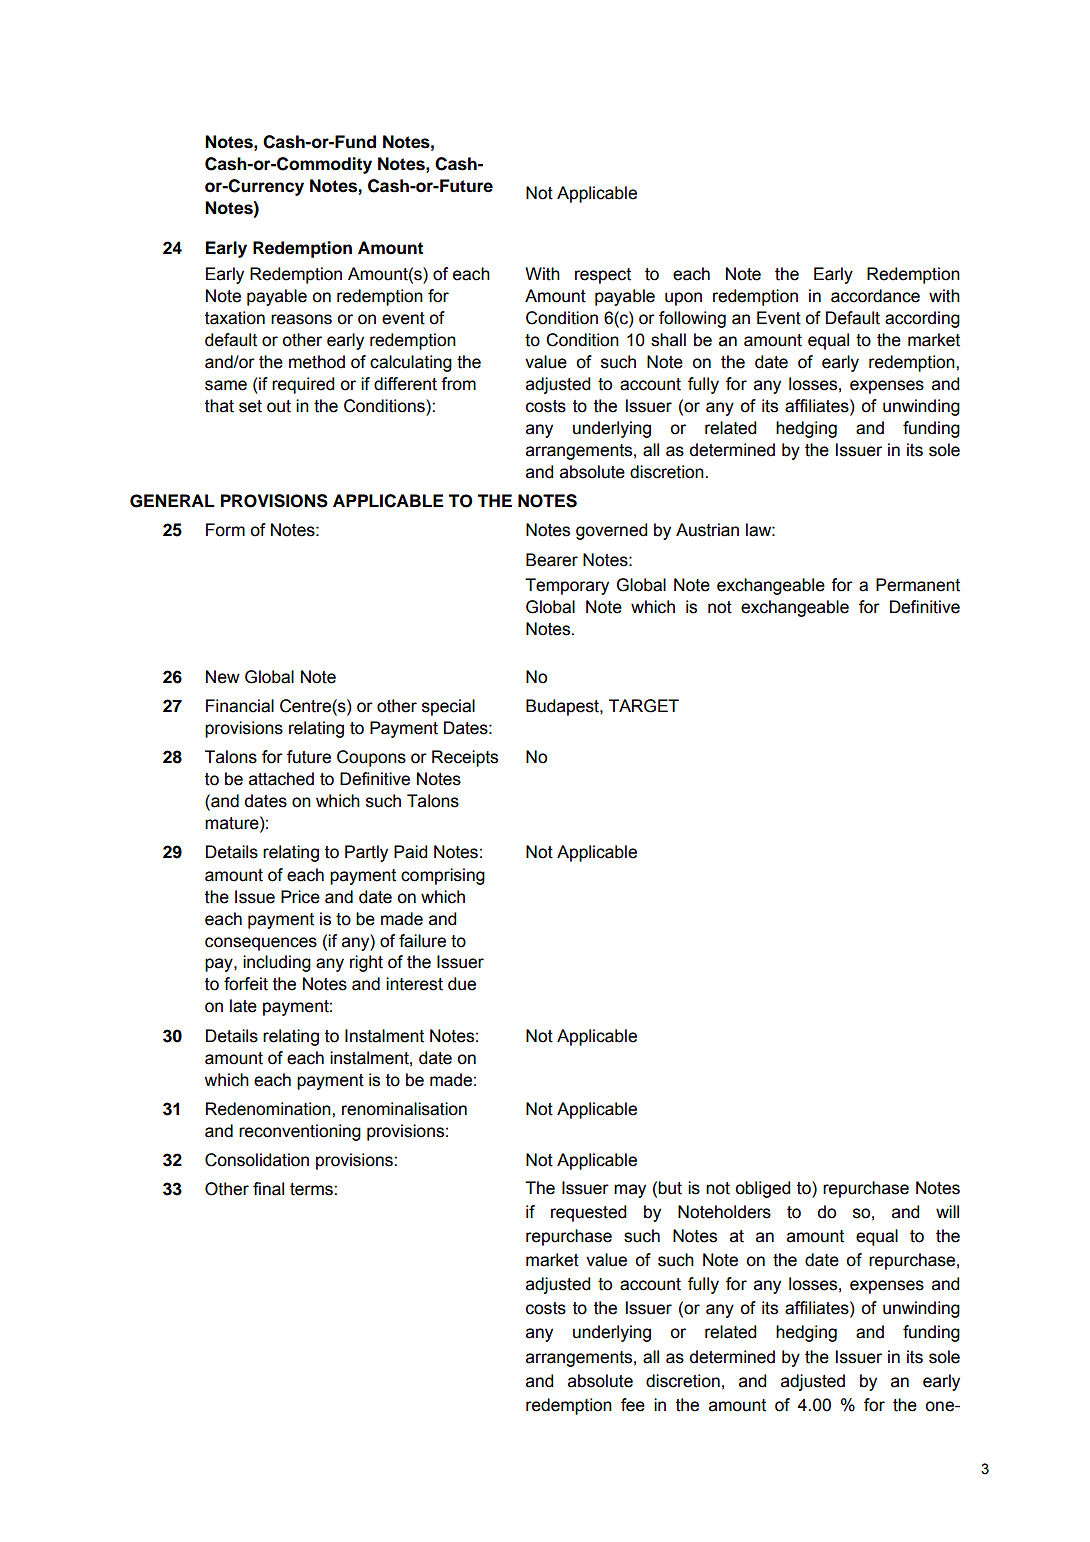 Image resolution: width=1090 pixels, height=1542 pixels. What do you see at coordinates (762, 1189) in the image?
I see `obliged` at bounding box center [762, 1189].
